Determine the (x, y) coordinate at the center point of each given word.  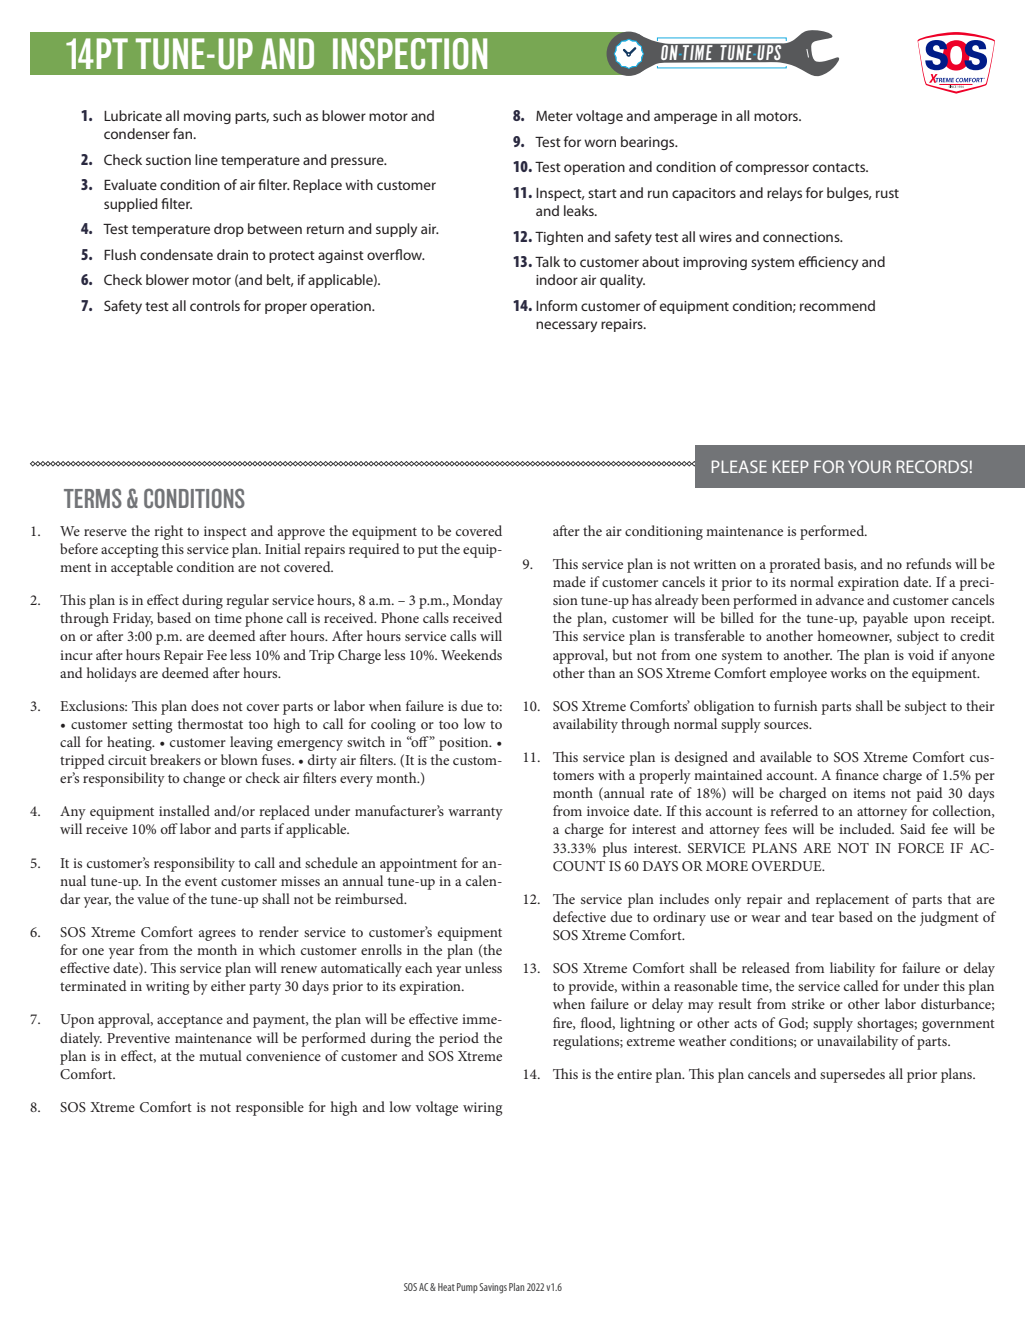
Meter (554, 116)
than (601, 672)
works (848, 672)
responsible (270, 1108)
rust (887, 193)
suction (168, 160)
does (205, 705)
